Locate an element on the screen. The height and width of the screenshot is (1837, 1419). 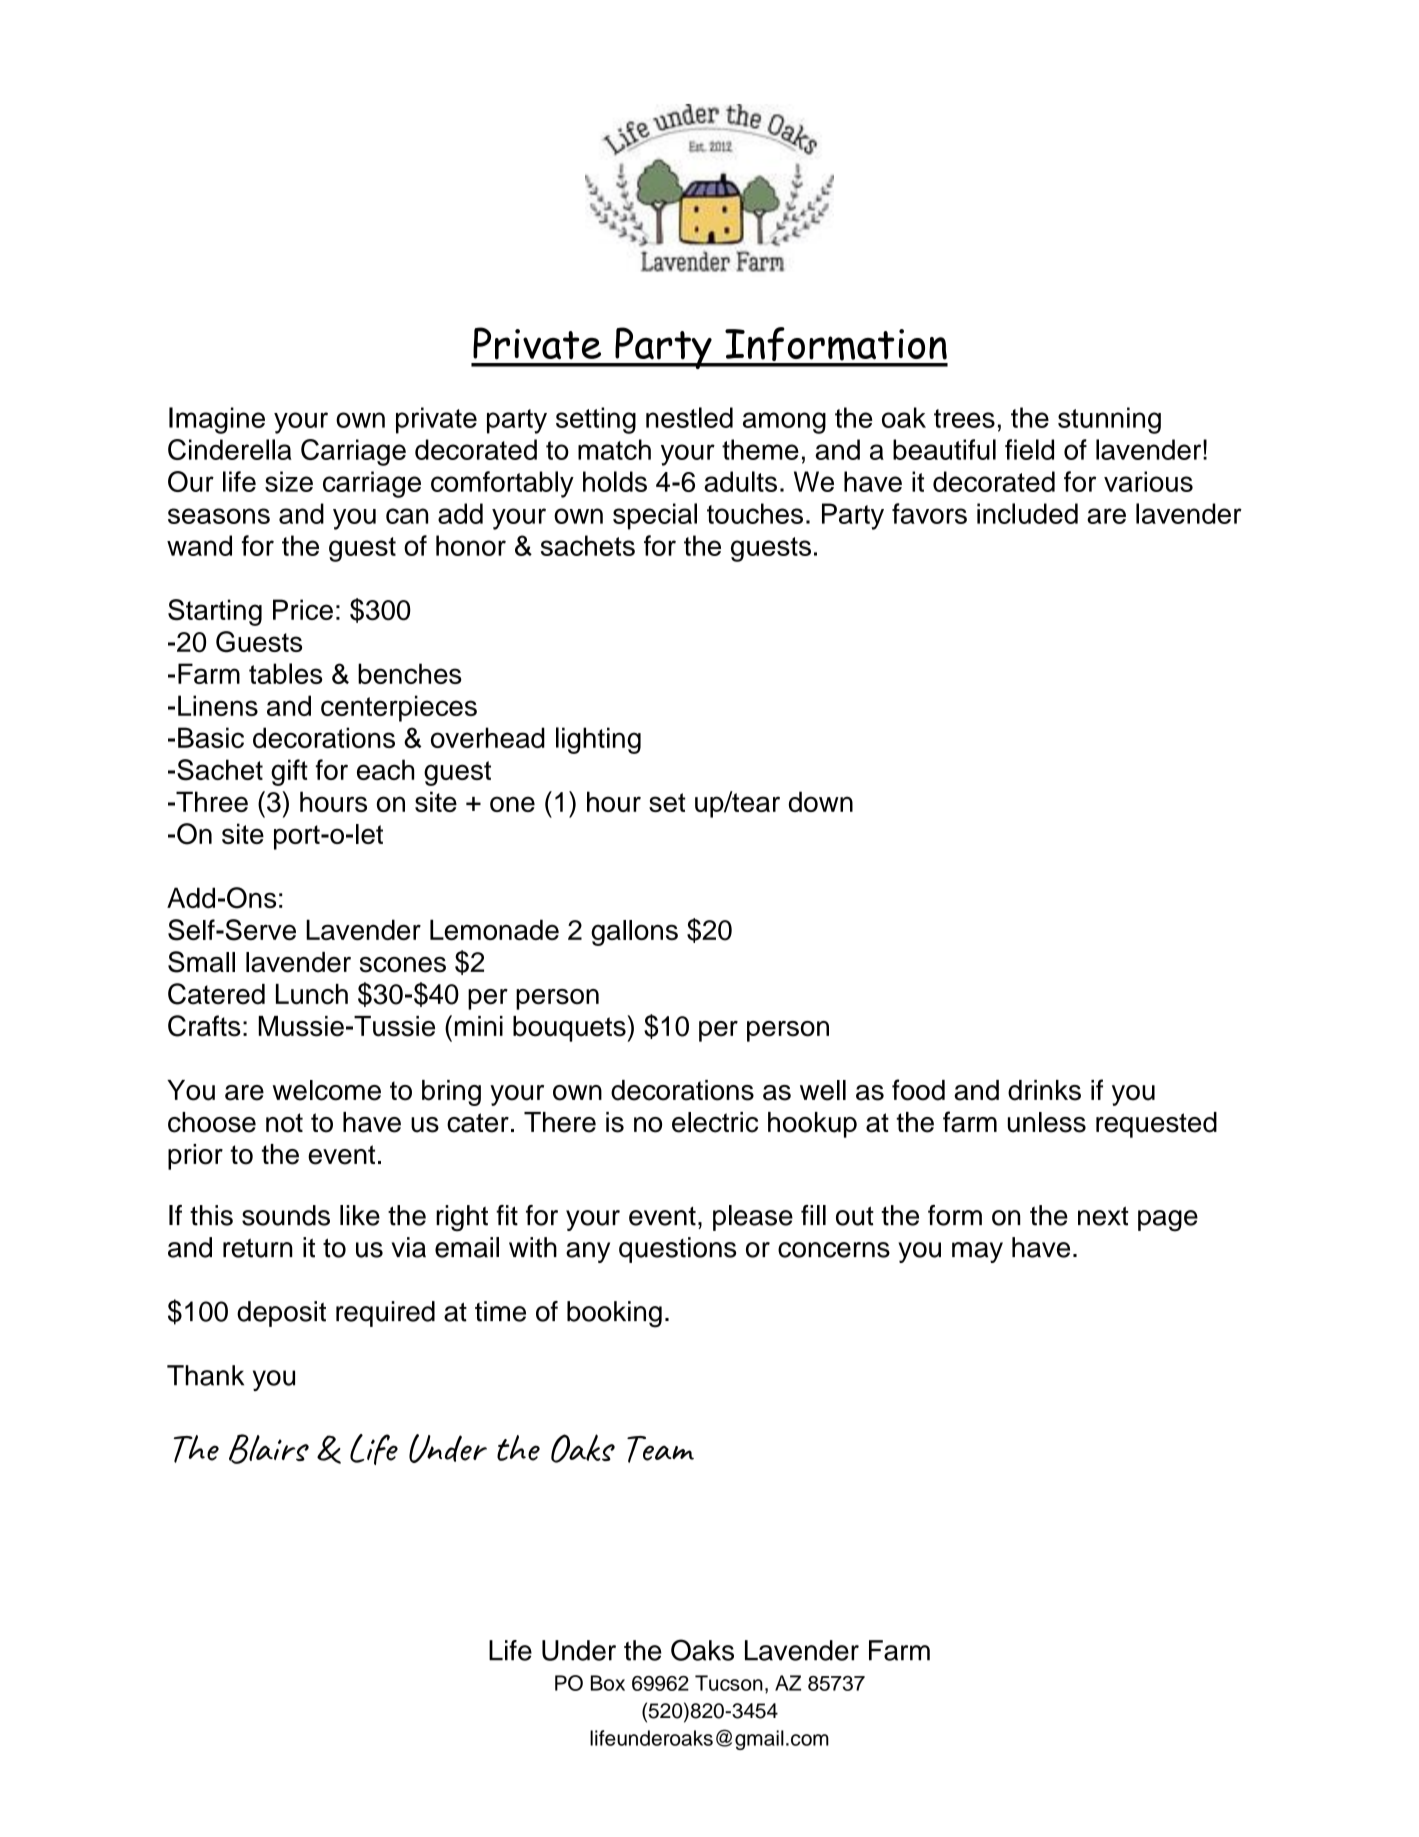
field is located at coordinates (1029, 449).
